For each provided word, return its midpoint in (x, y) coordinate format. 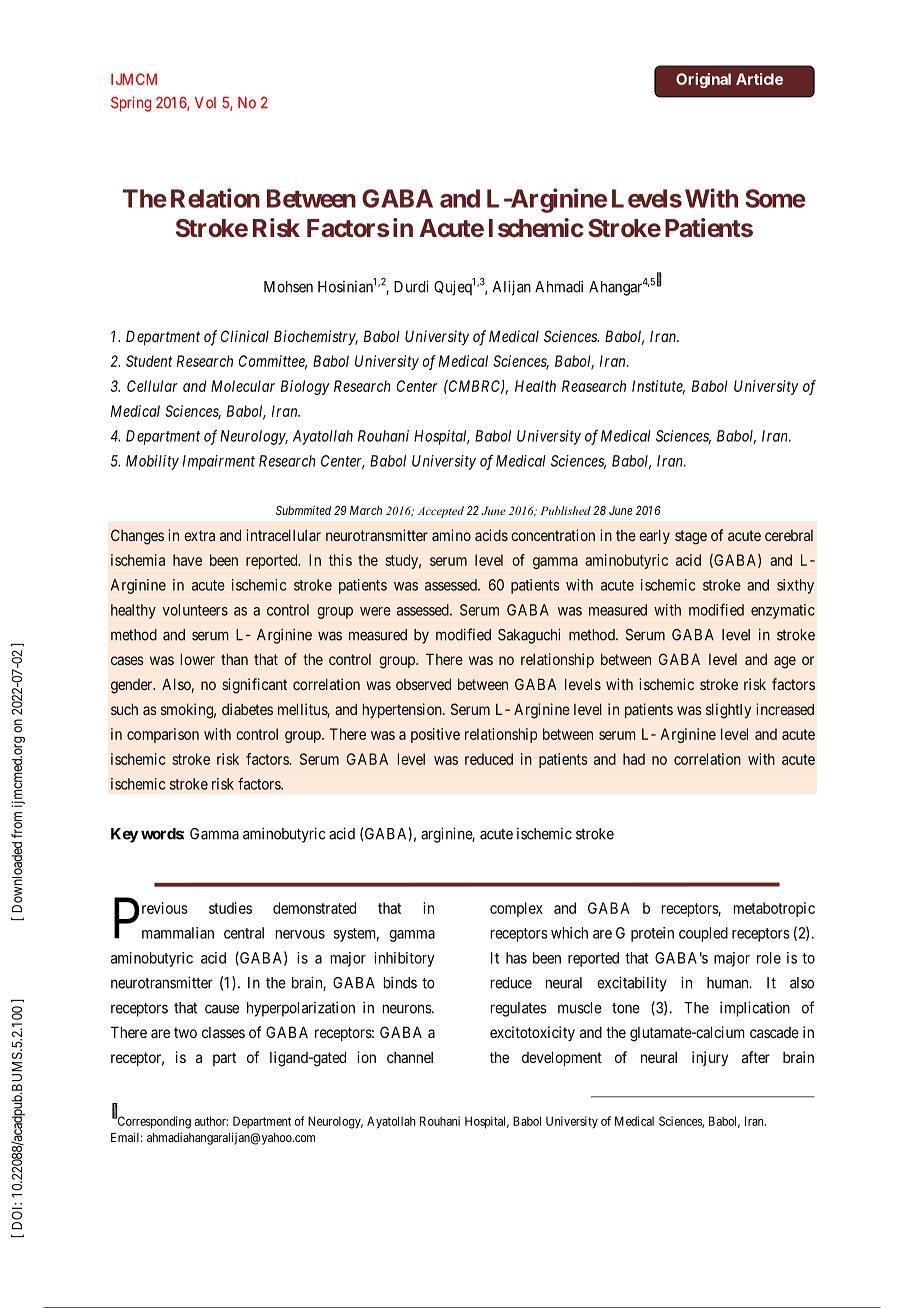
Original (703, 80)
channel (410, 1057)
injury (710, 1058)
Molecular (243, 386)
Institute (658, 387)
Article (759, 79)
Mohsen (288, 287)
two (185, 1032)
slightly (728, 711)
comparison (163, 735)
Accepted (441, 512)
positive (435, 735)
